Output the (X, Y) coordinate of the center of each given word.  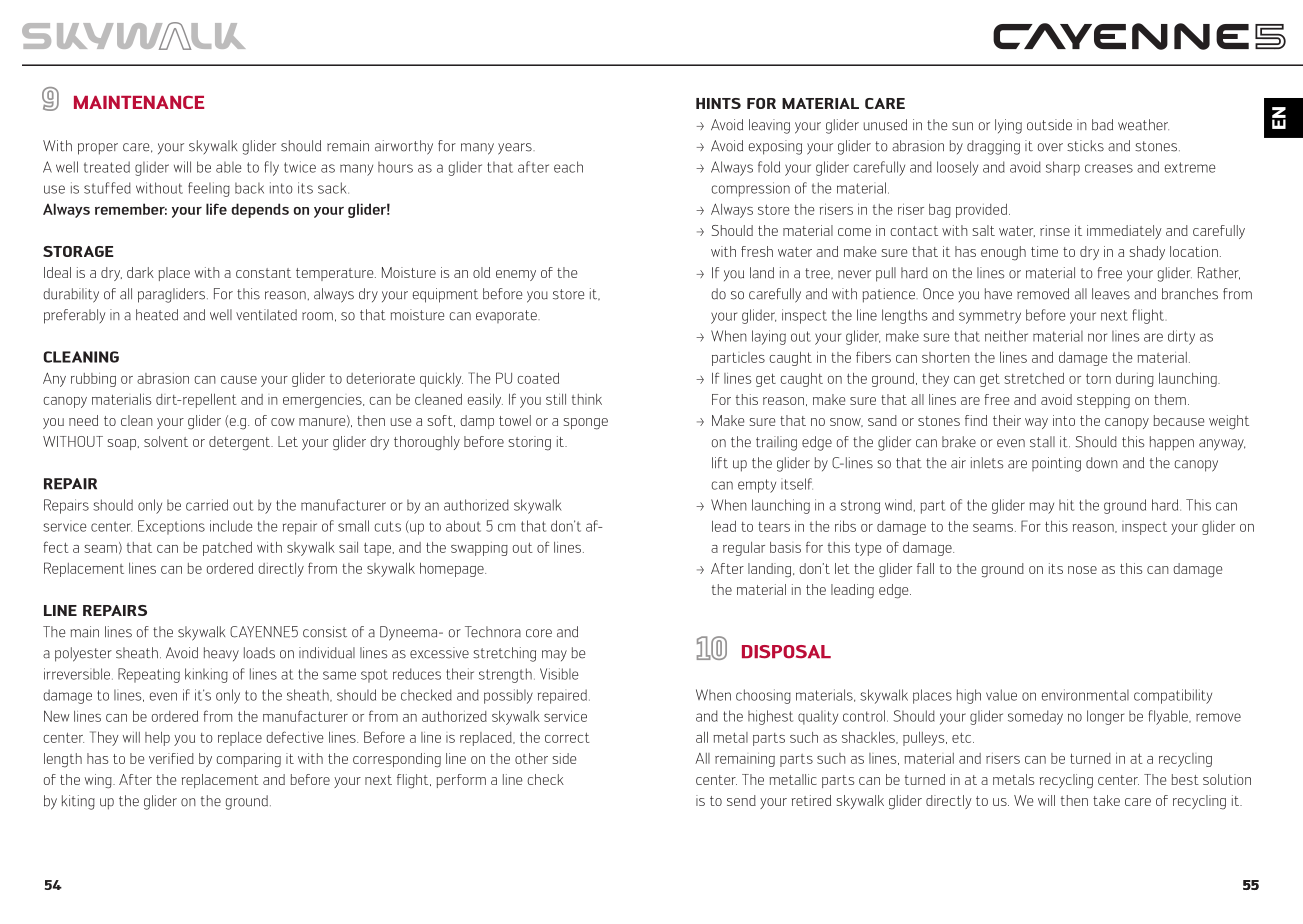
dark (140, 272)
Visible (559, 674)
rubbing (93, 380)
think (587, 399)
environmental (1085, 695)
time (1044, 251)
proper (98, 149)
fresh (757, 251)
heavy (221, 654)
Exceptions (171, 527)
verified (171, 758)
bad (1102, 125)
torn (1098, 378)
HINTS (718, 103)
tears (774, 527)
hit (1066, 505)
